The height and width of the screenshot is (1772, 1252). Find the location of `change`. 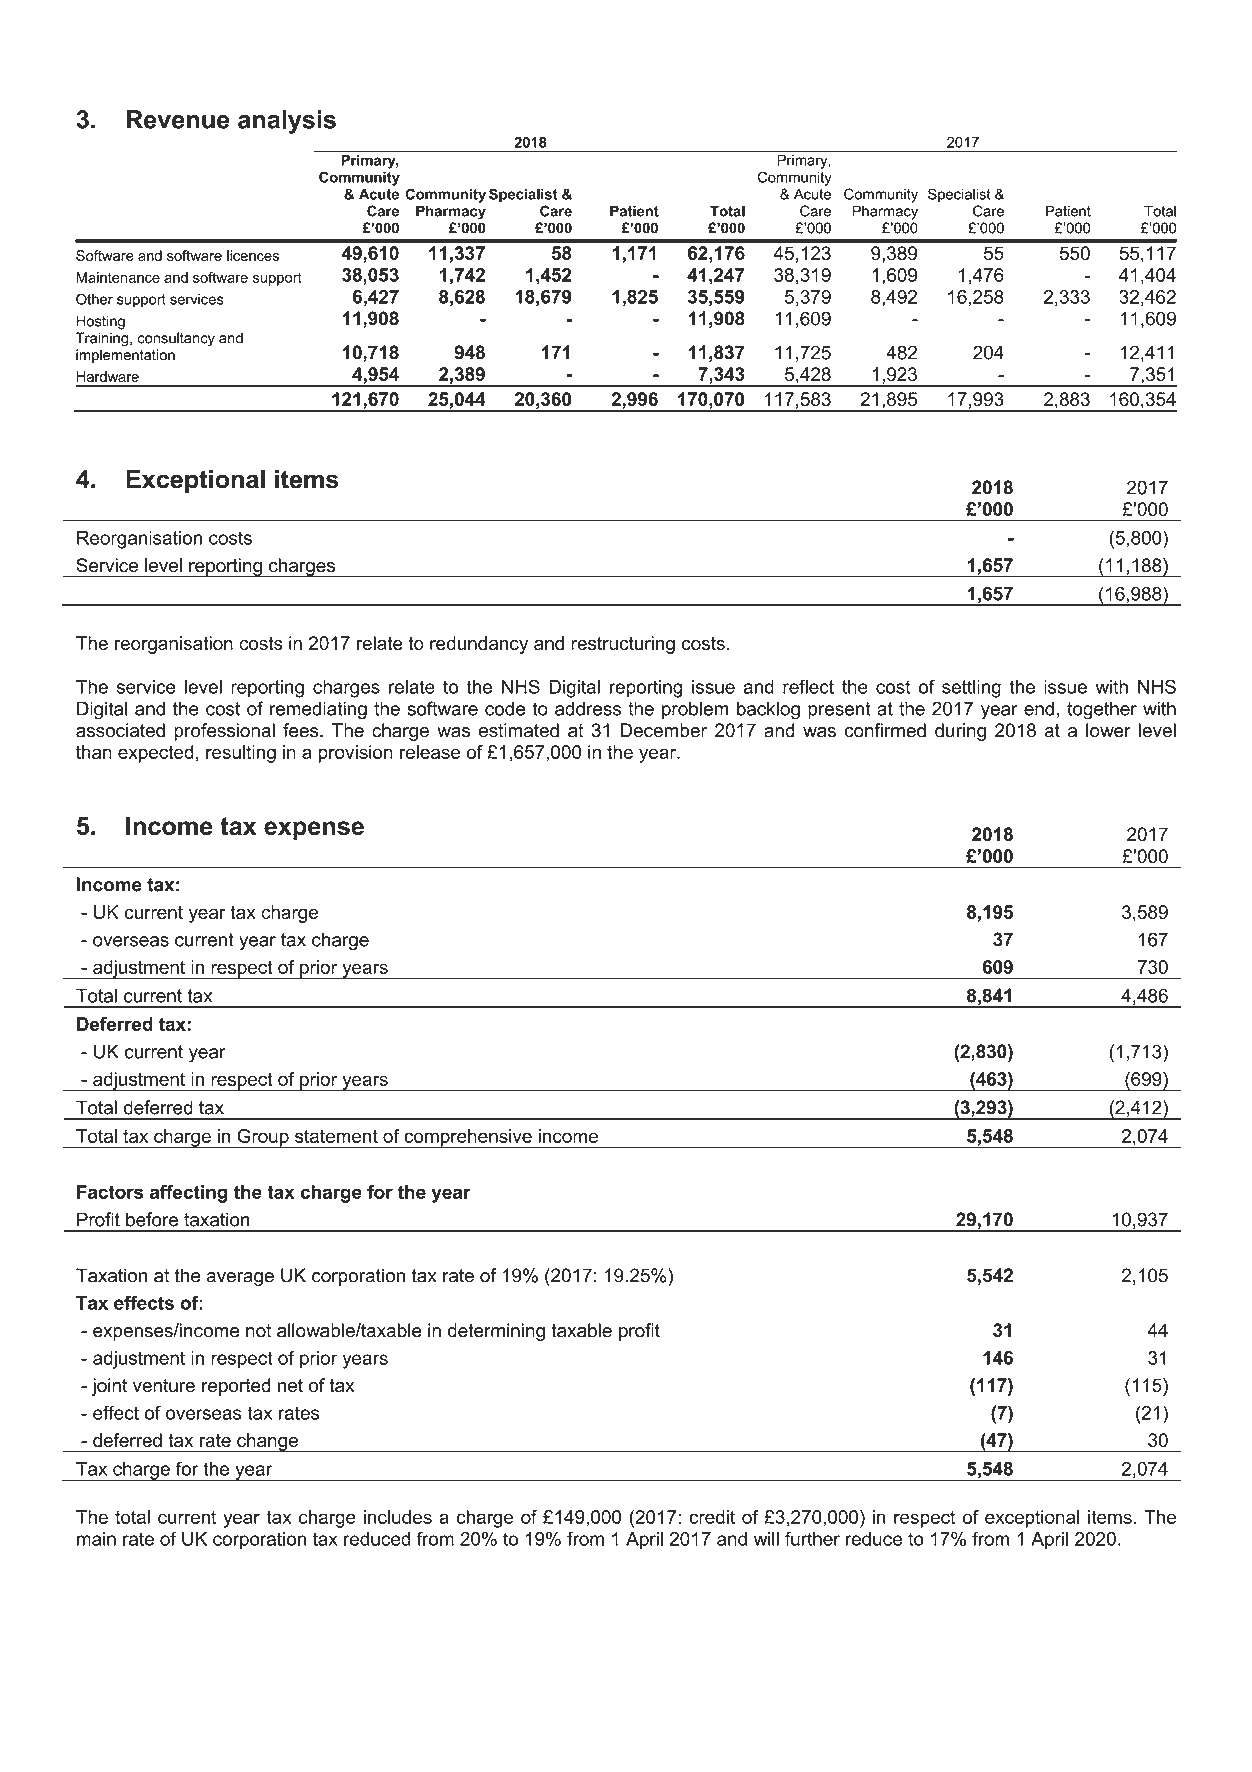

change is located at coordinates (267, 1443).
